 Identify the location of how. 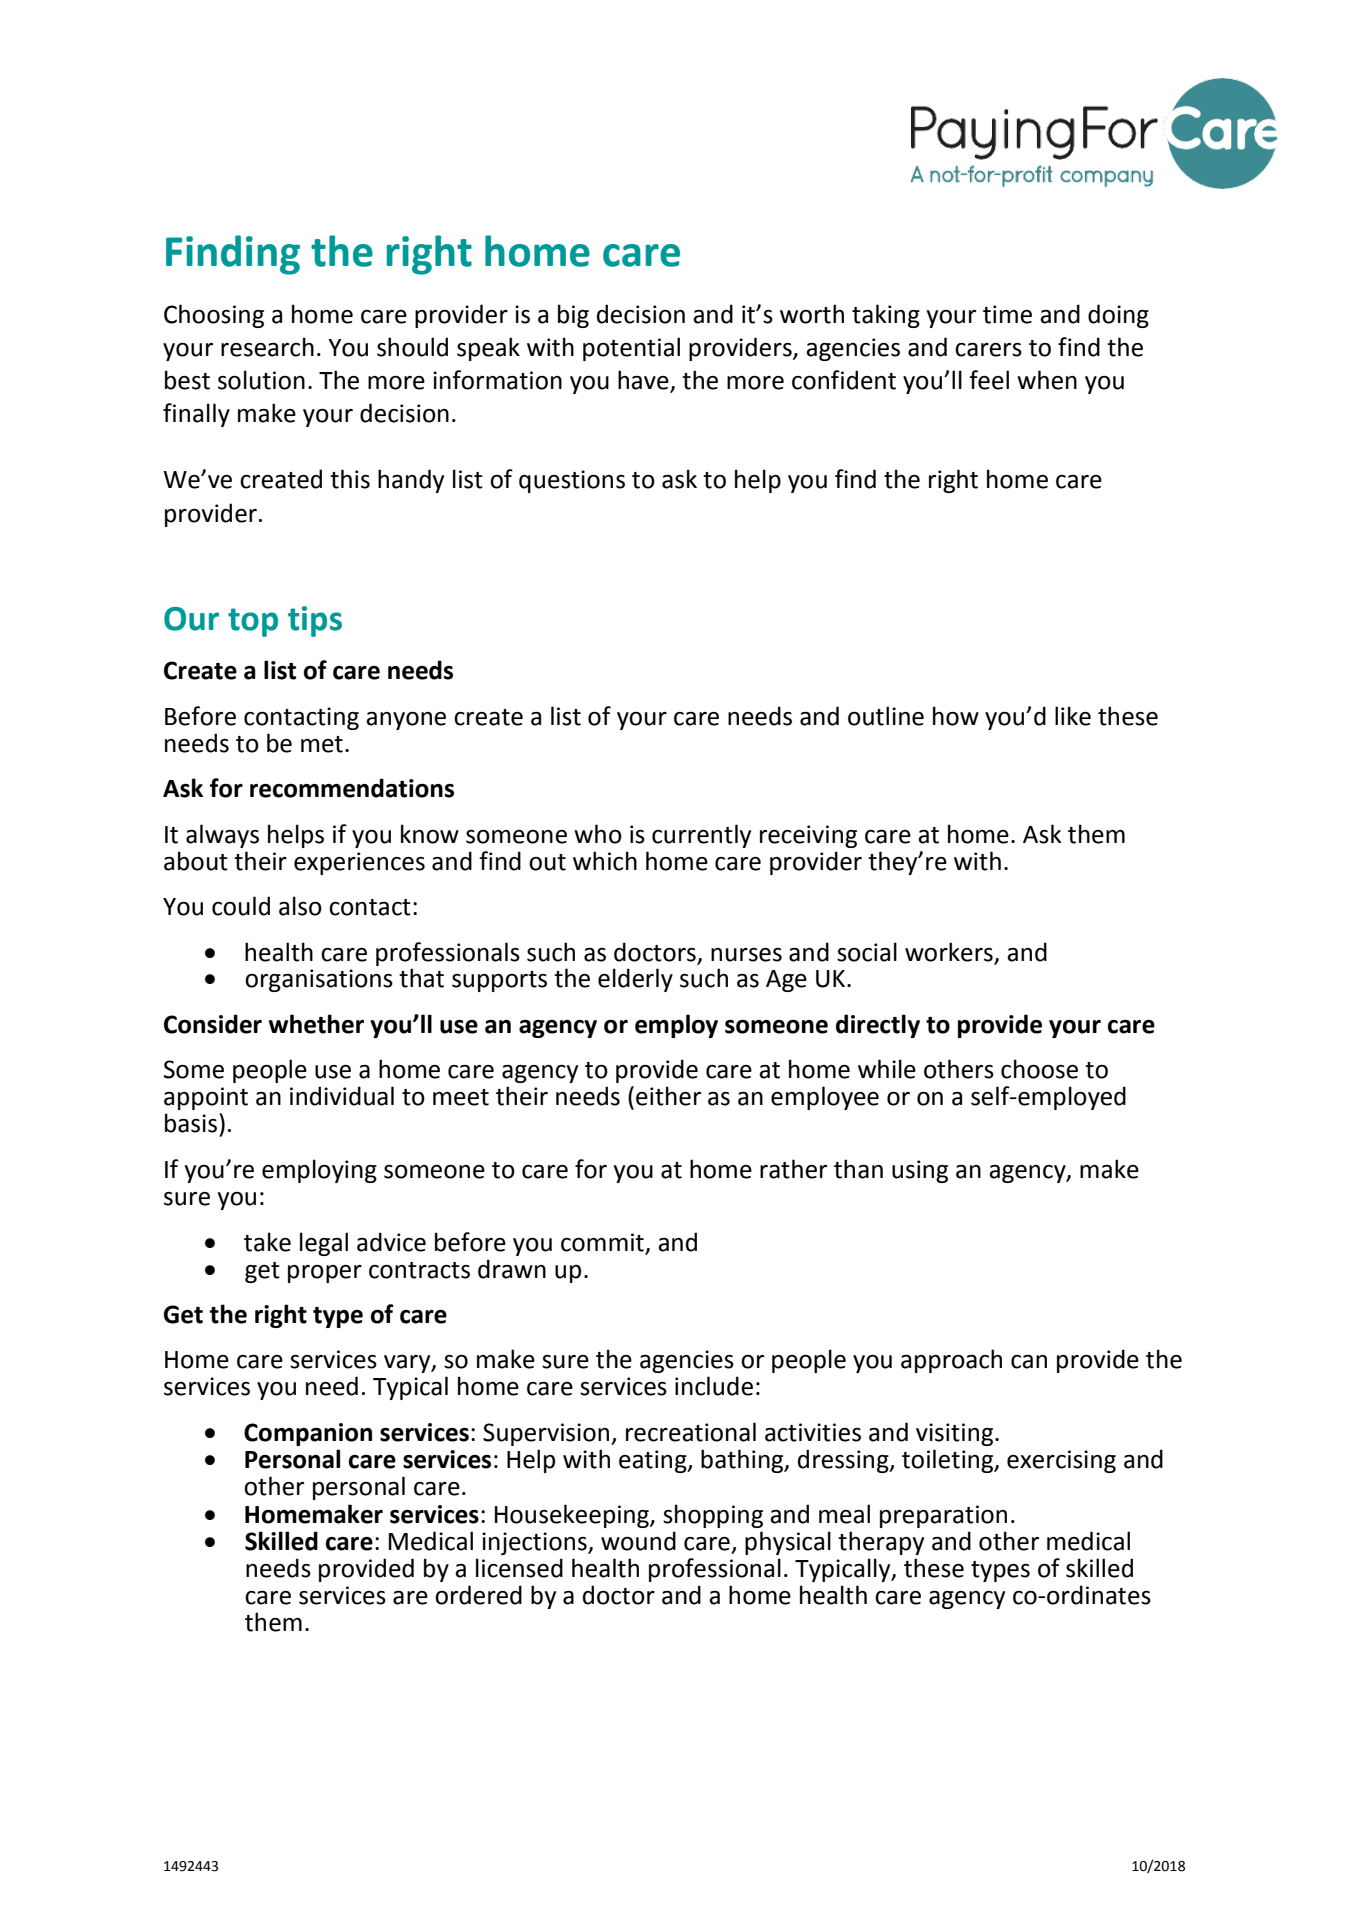
(956, 716).
